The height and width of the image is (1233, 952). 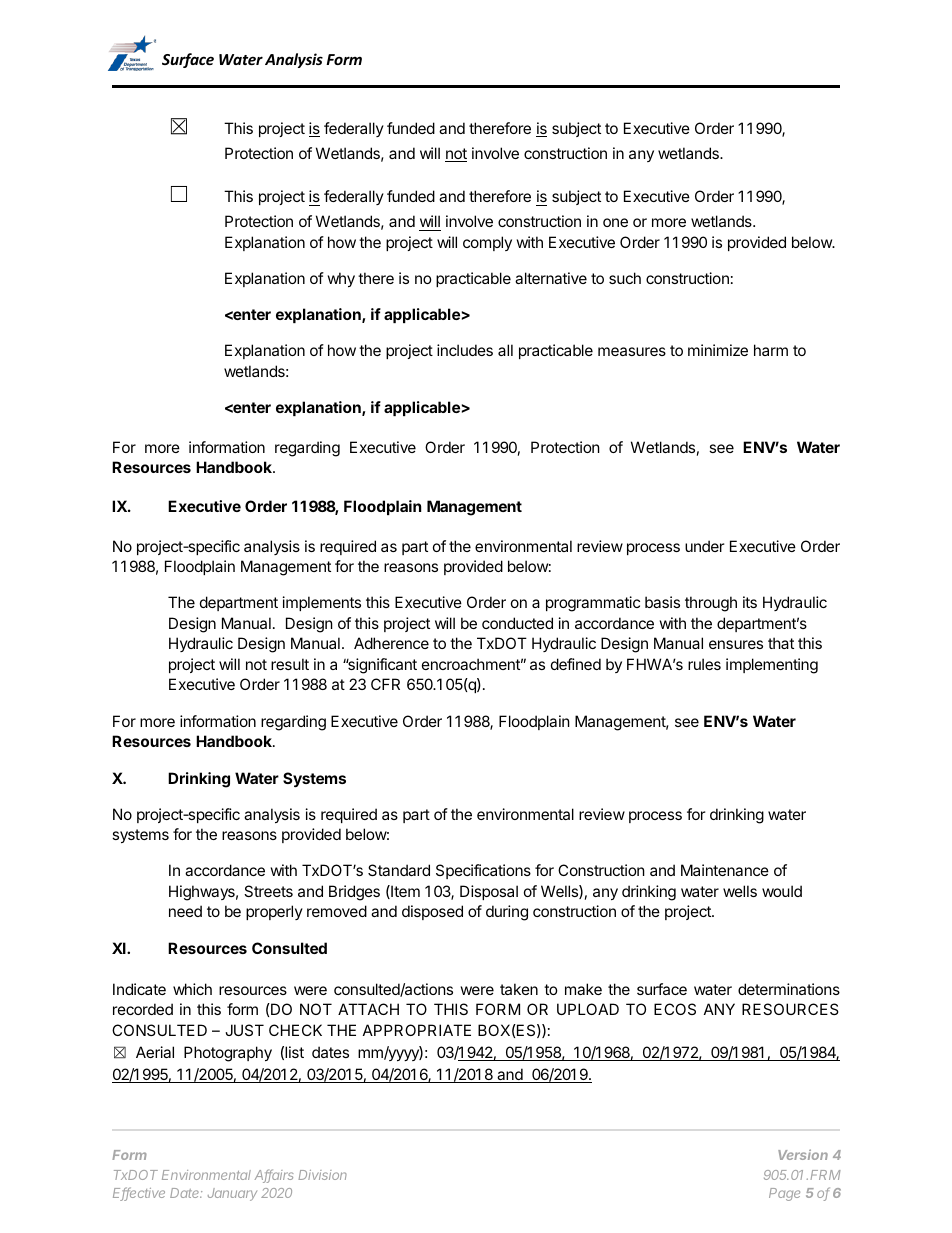 I want to click on such, so click(x=625, y=278).
